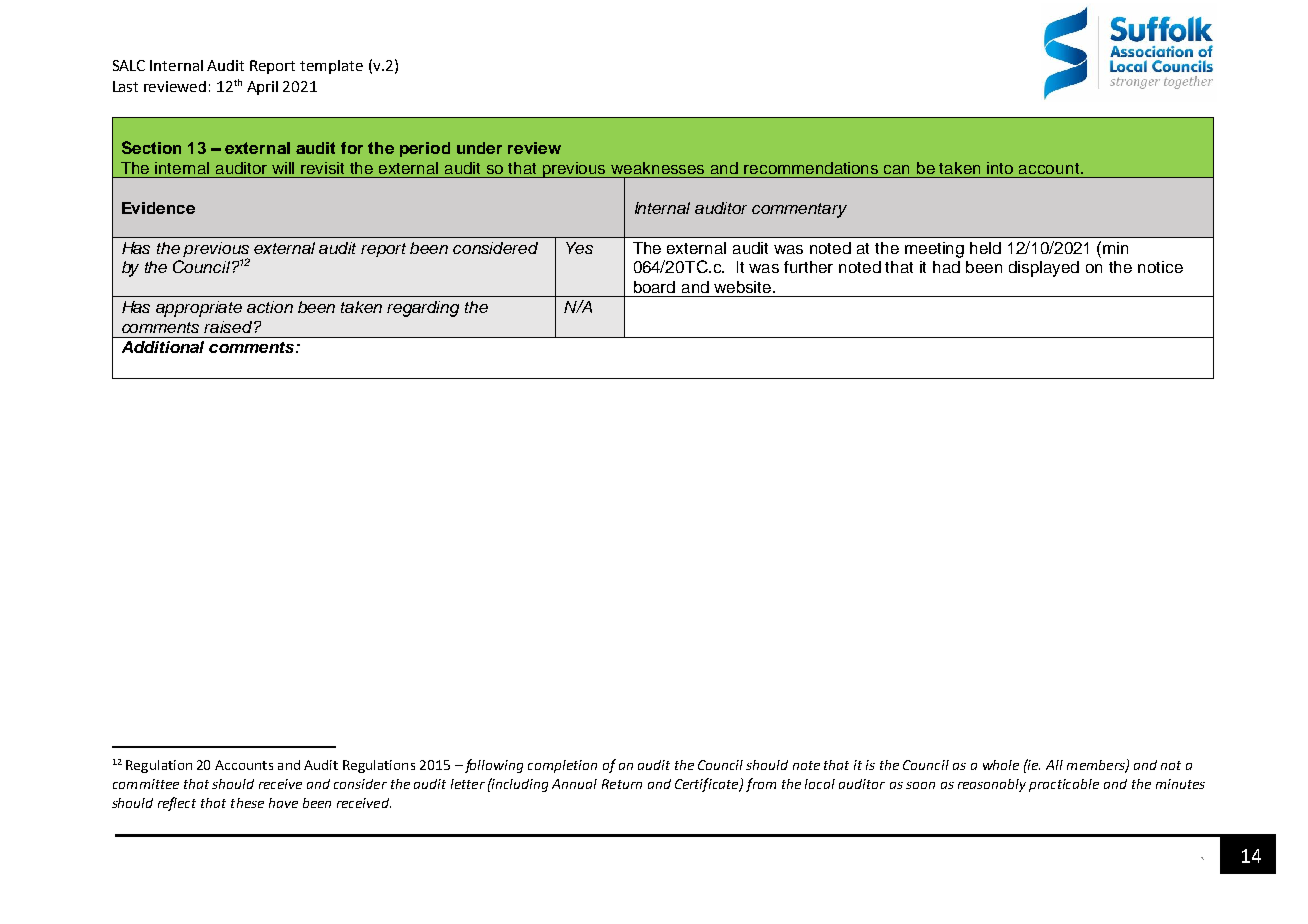  What do you see at coordinates (1000, 168) in the document?
I see `into` at bounding box center [1000, 168].
